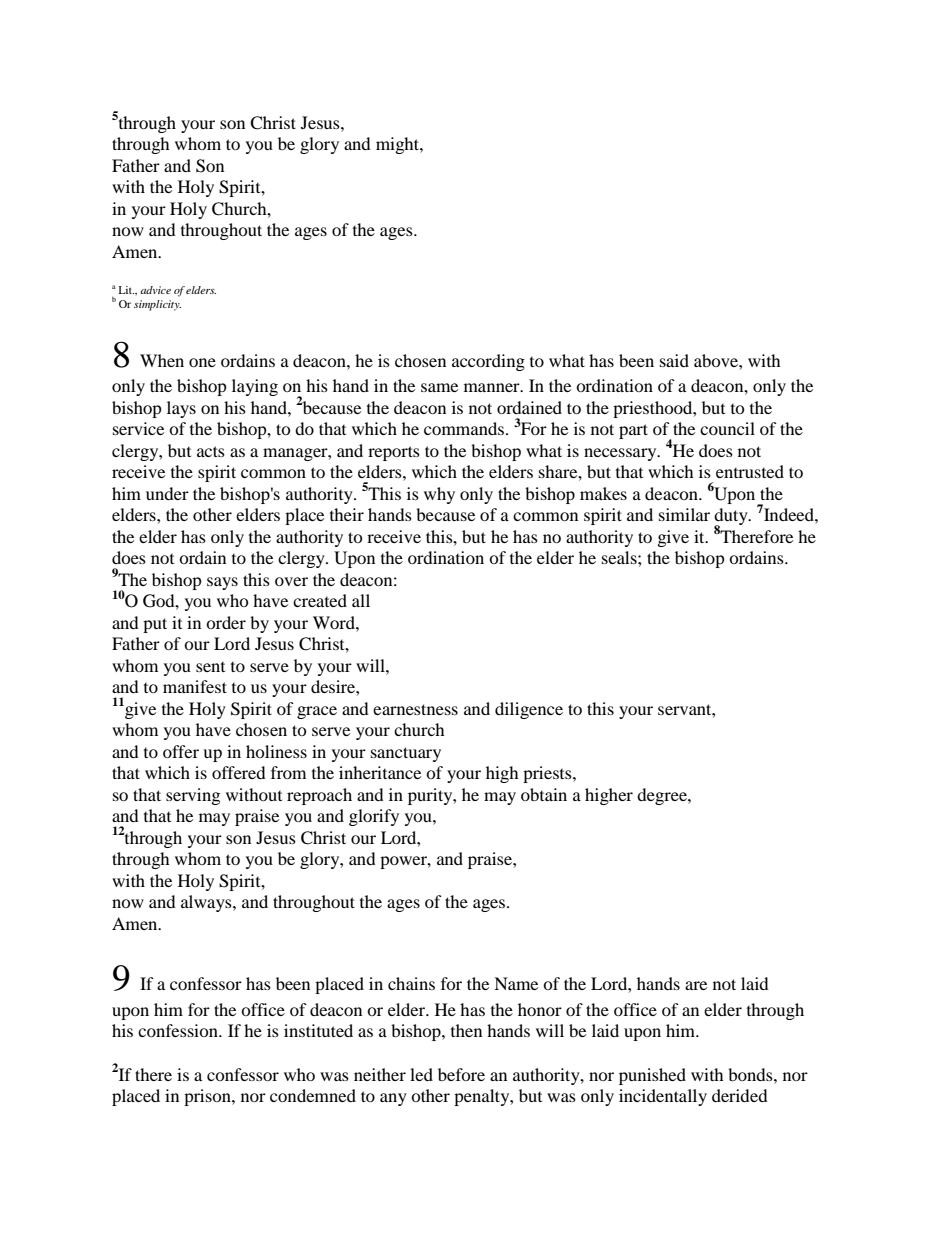 The height and width of the image is (1233, 952). What do you see at coordinates (167, 493) in the image?
I see `under` at bounding box center [167, 493].
